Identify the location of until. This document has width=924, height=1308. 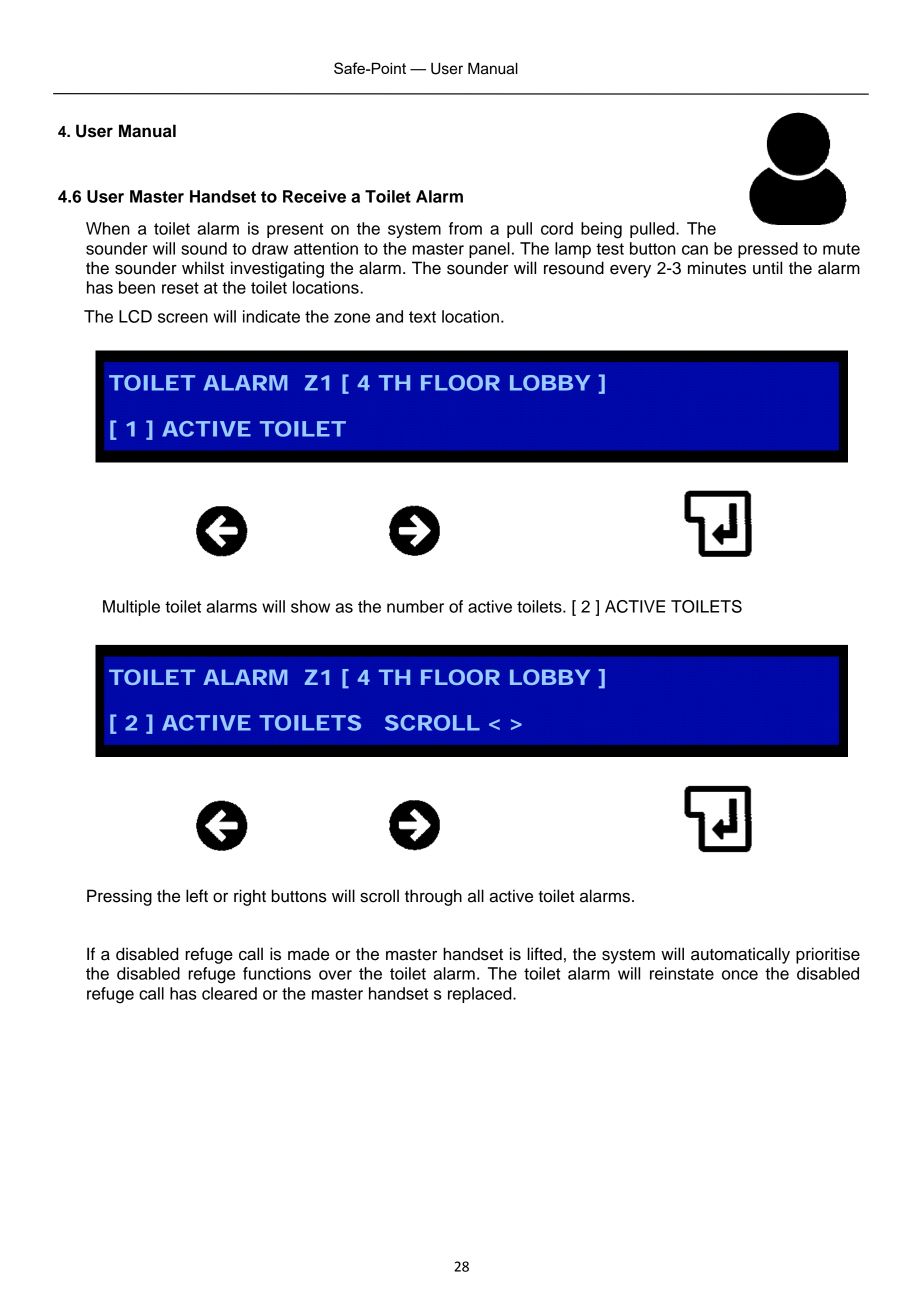
(767, 268).
